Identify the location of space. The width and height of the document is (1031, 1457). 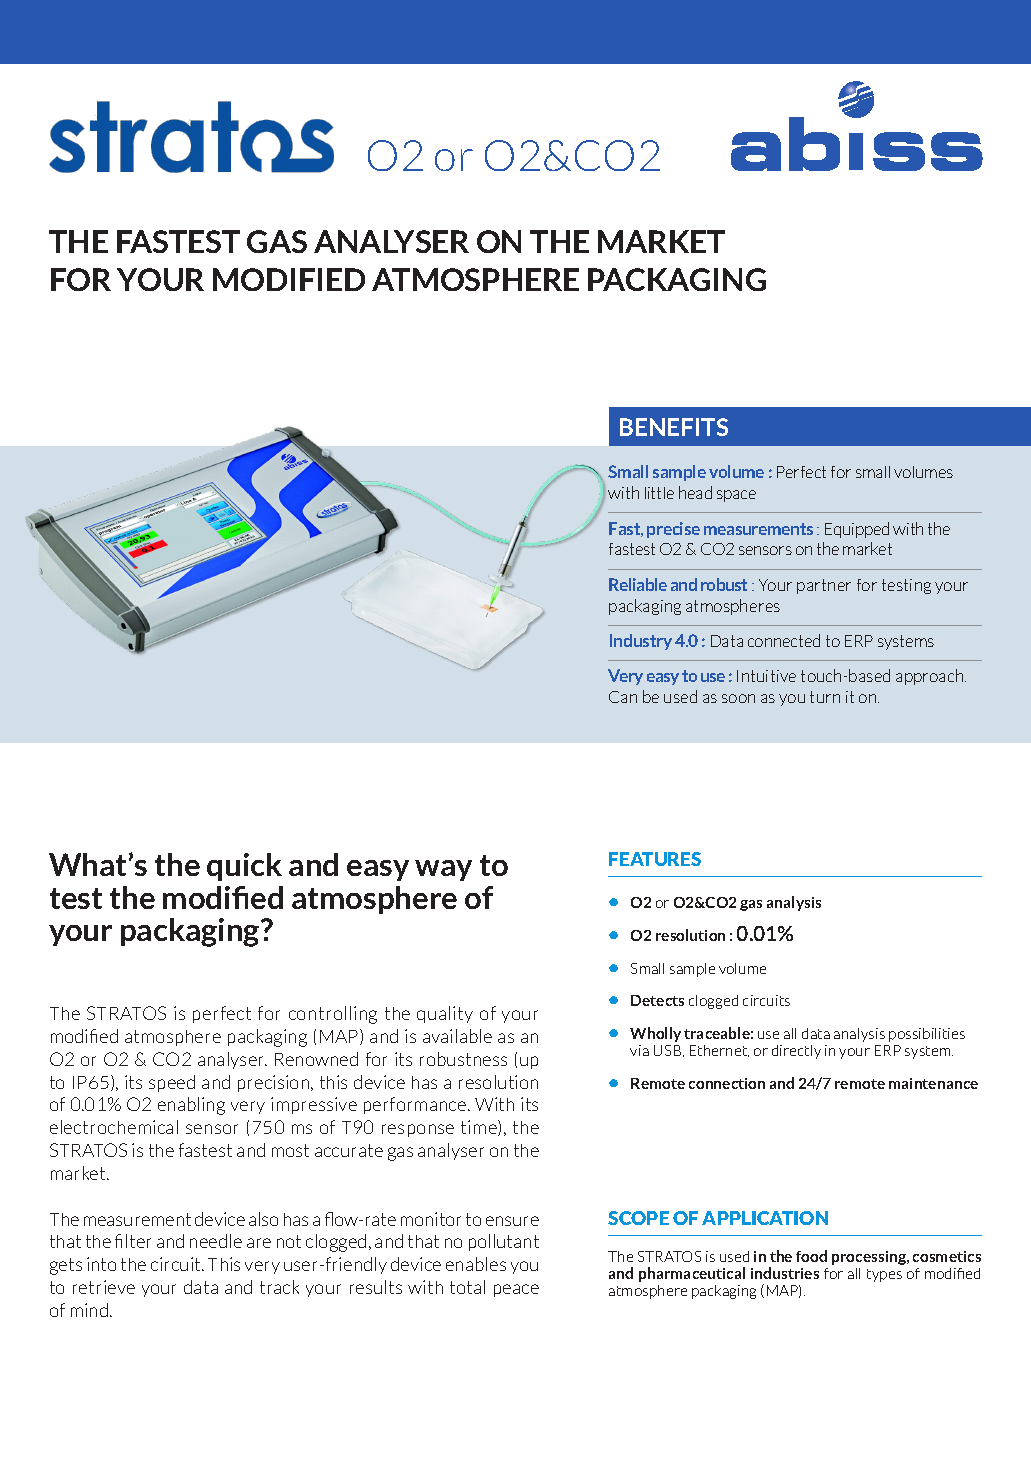
(736, 496).
